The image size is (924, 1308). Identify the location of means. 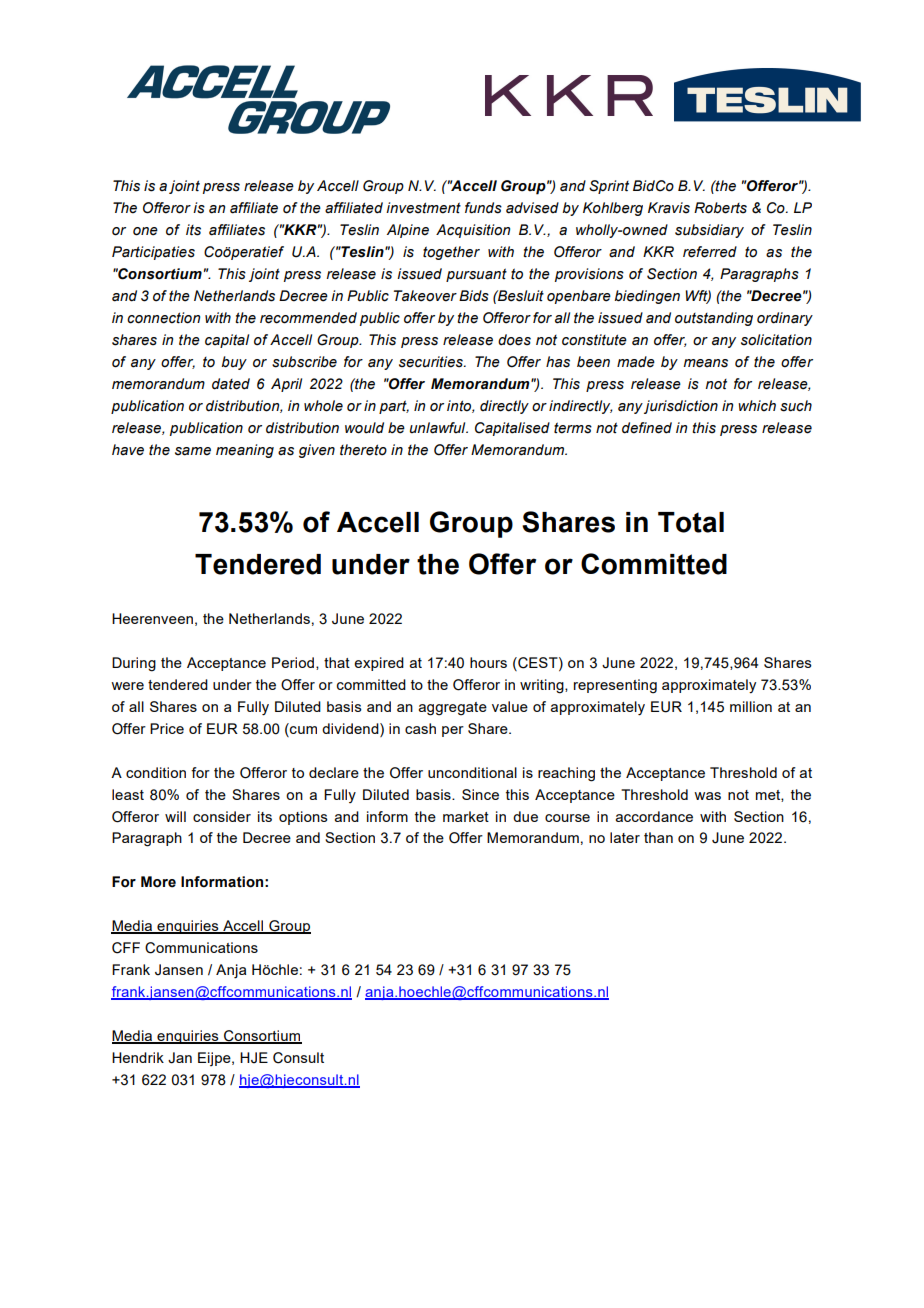
(705, 363).
